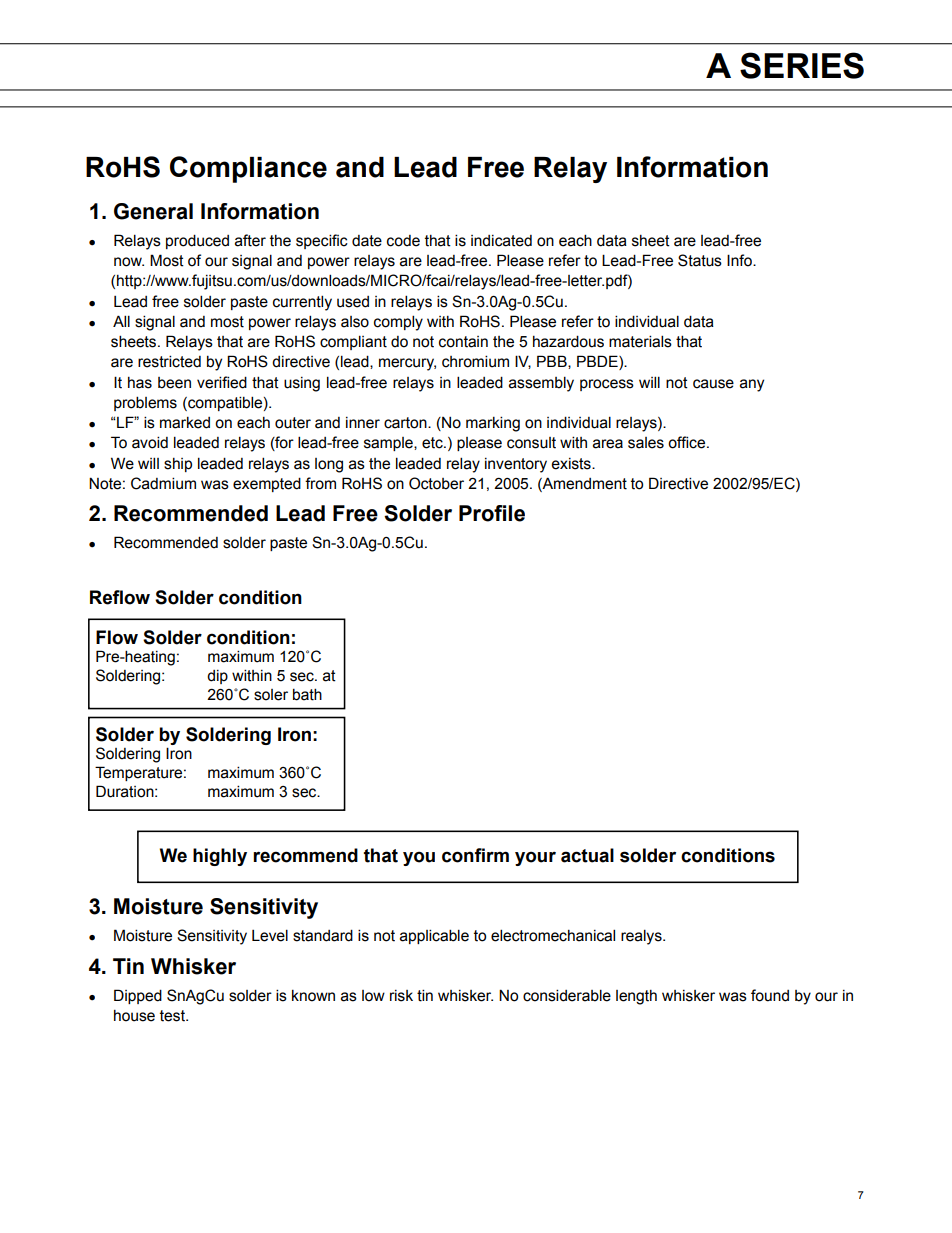 This screenshot has width=952, height=1233. I want to click on test, so click(173, 1016).
